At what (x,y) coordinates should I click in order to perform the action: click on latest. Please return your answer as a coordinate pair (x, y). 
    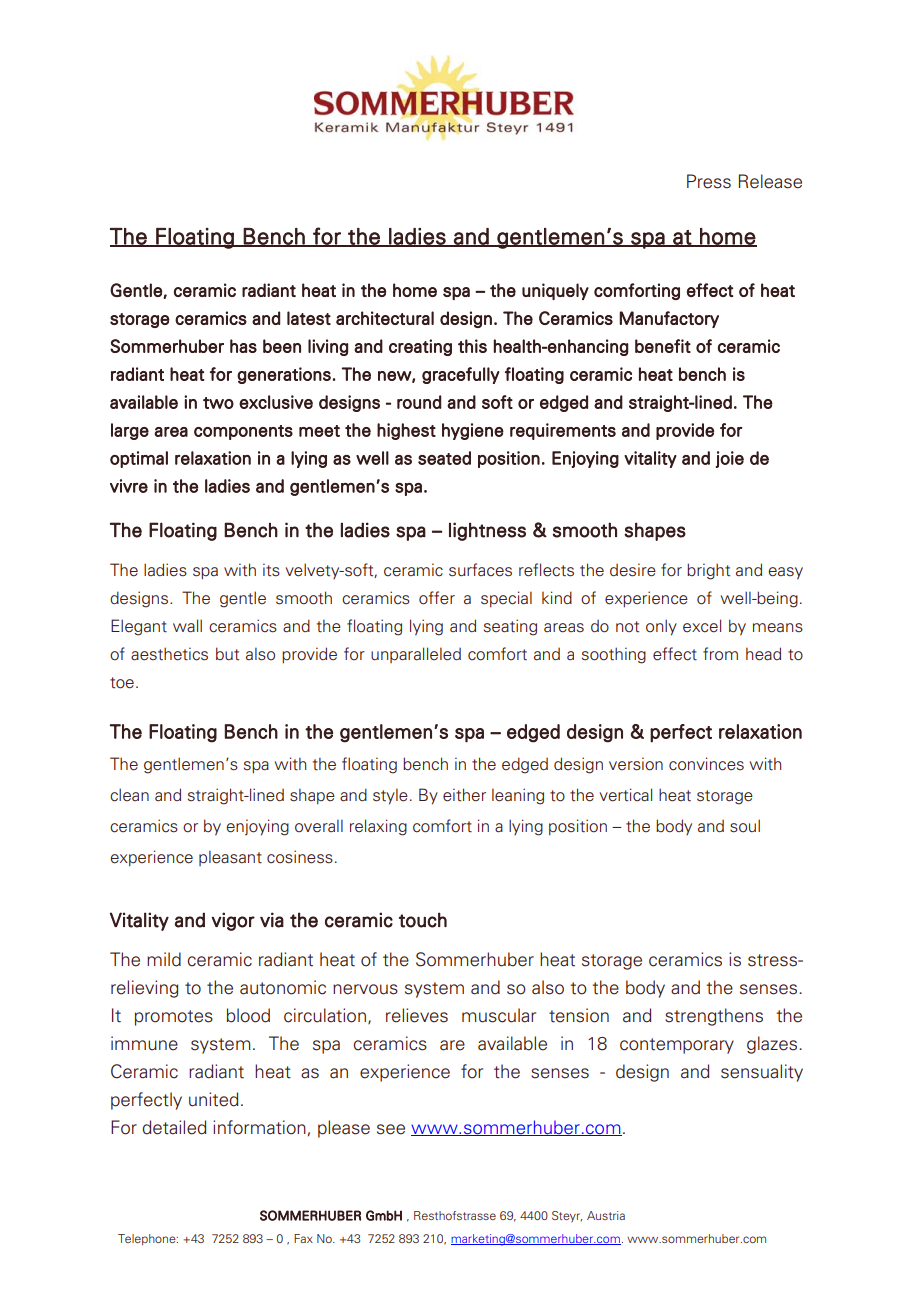
    Looking at the image, I should click on (309, 318).
